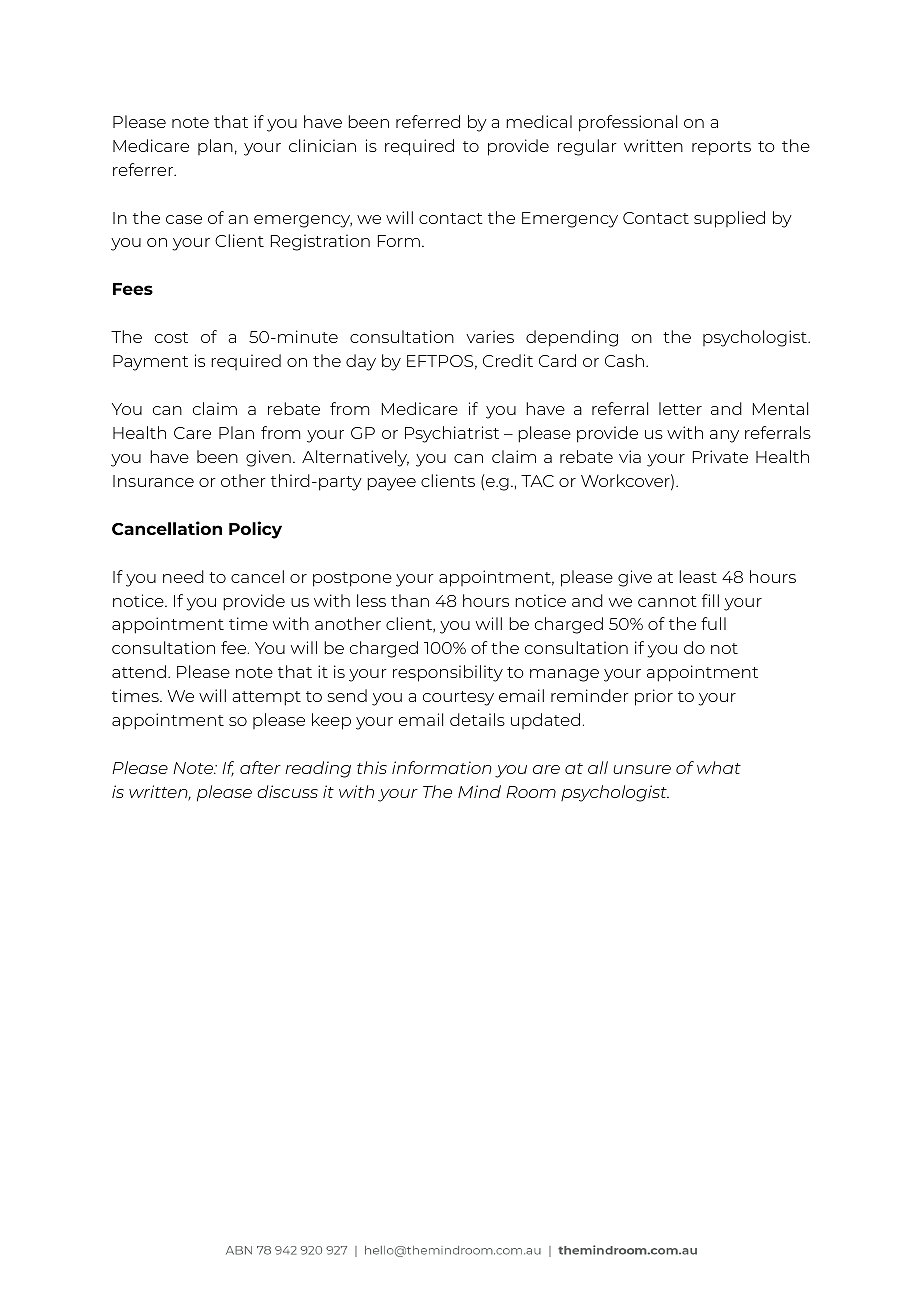 The height and width of the screenshot is (1307, 924). What do you see at coordinates (713, 623) in the screenshot?
I see `full` at bounding box center [713, 623].
